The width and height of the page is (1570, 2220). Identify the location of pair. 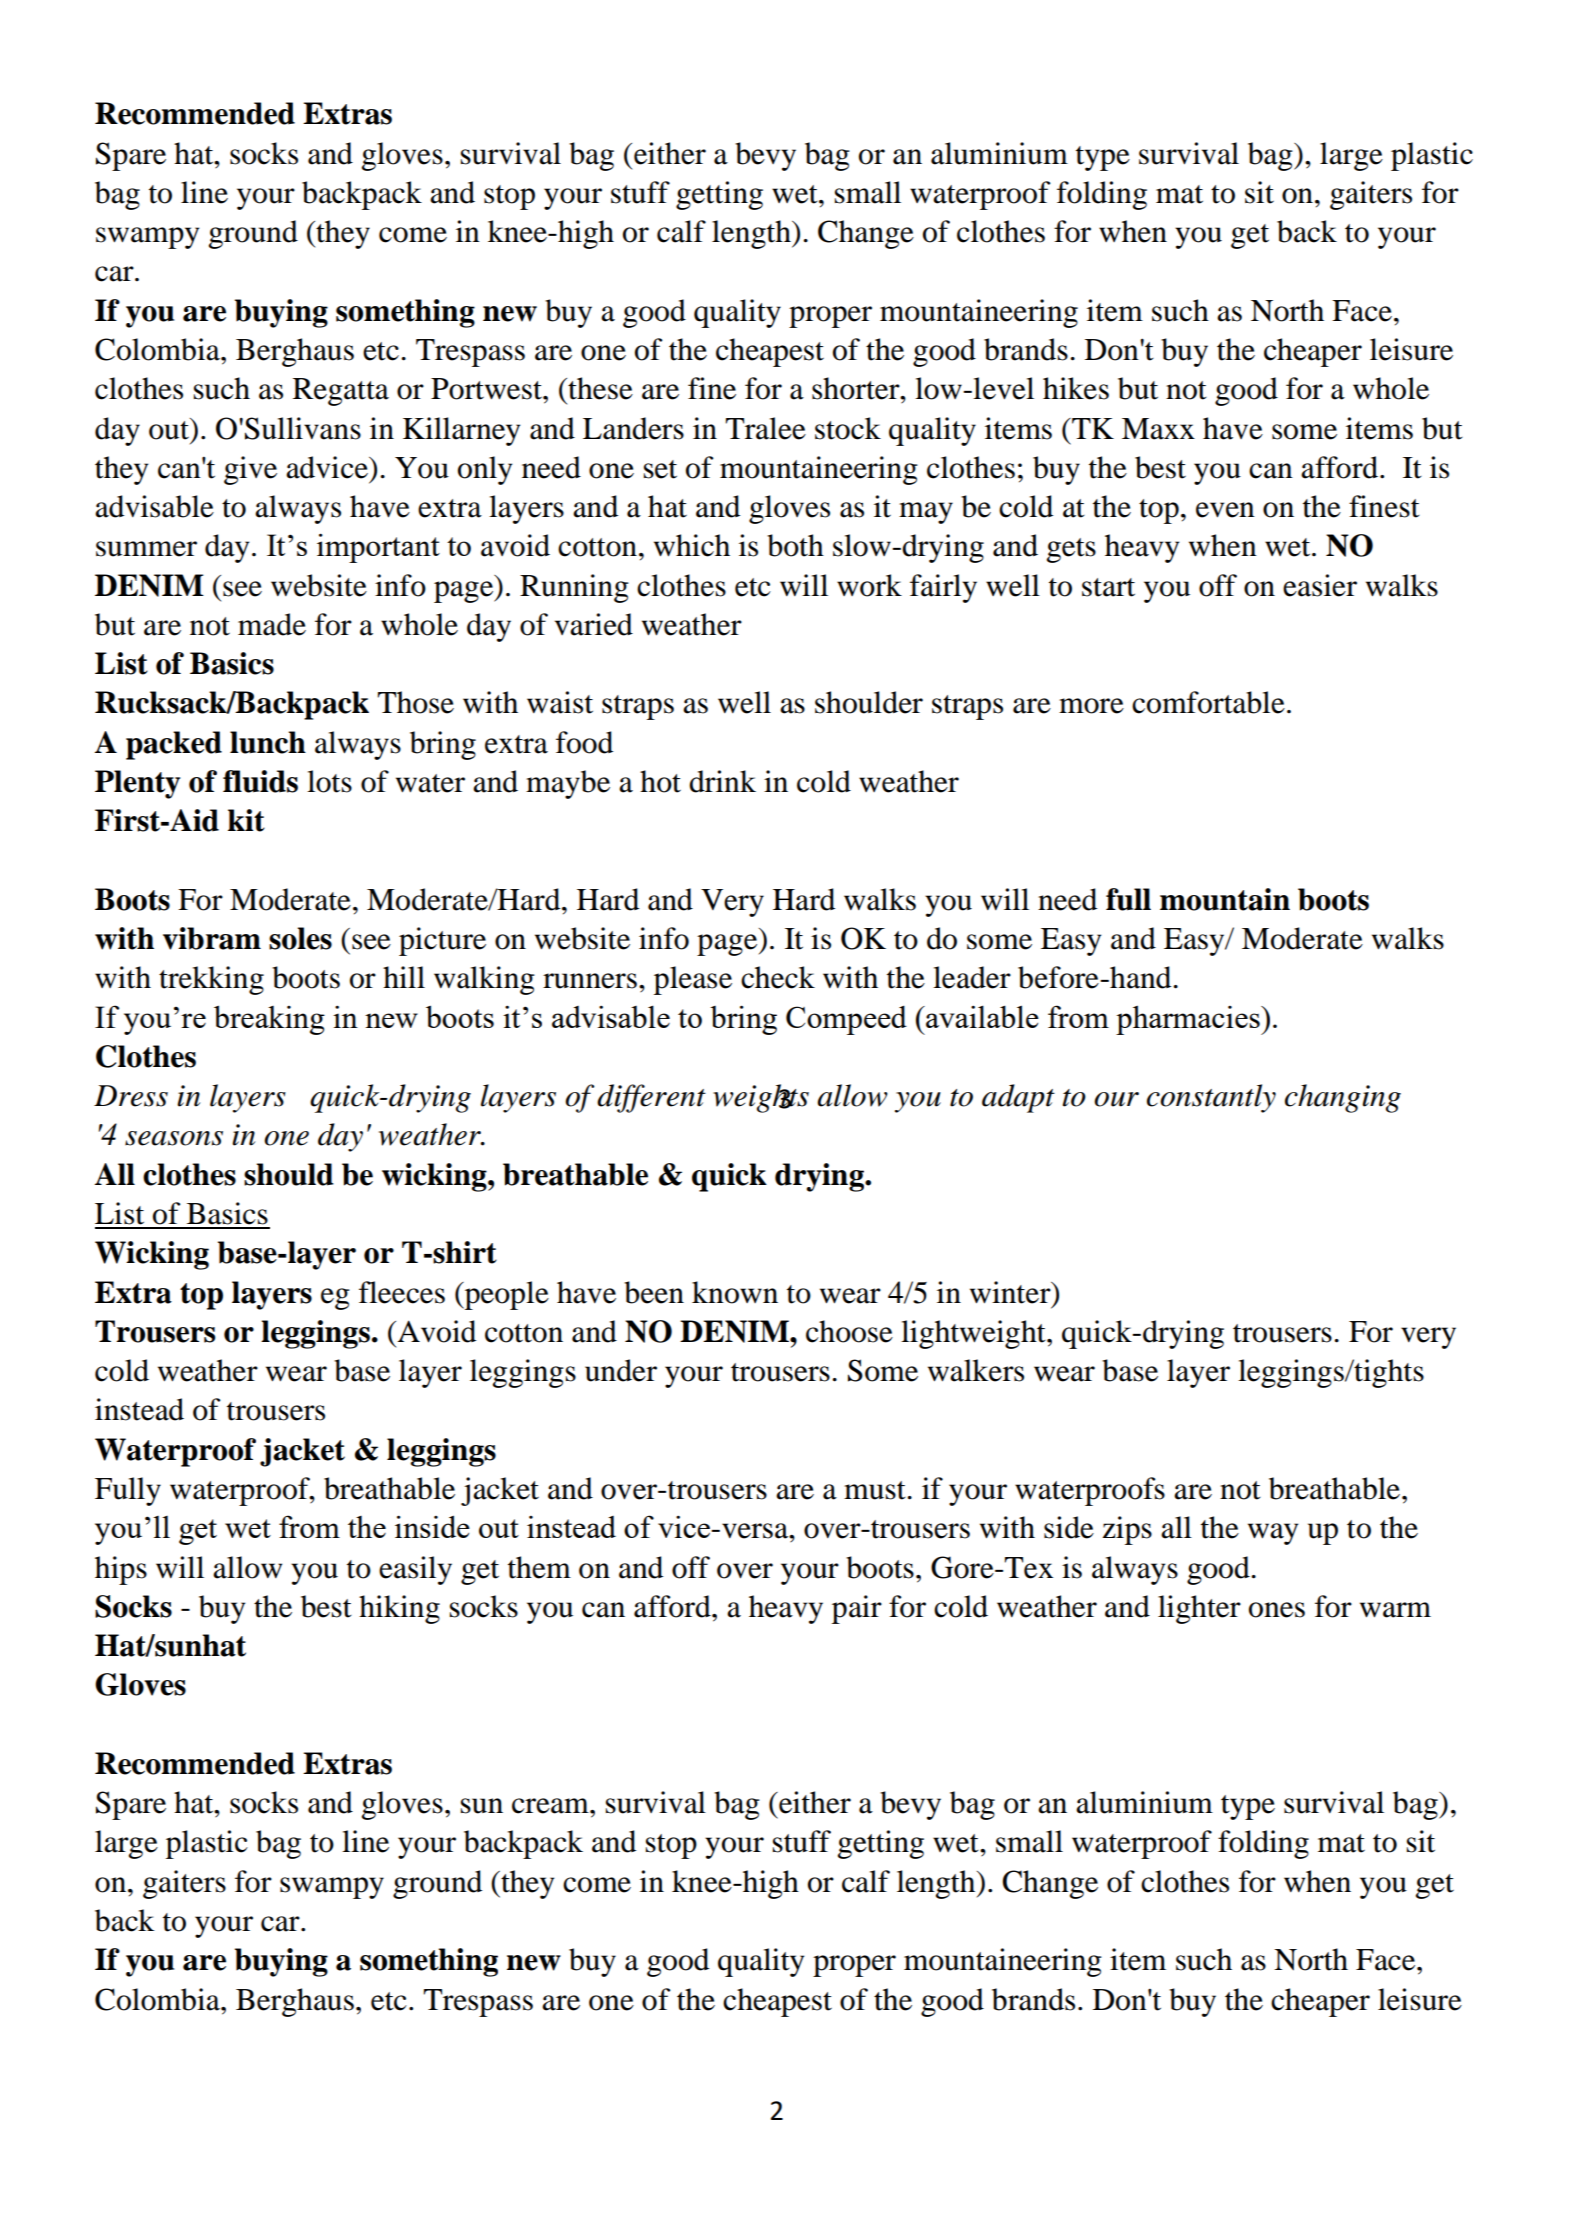
(857, 1609).
